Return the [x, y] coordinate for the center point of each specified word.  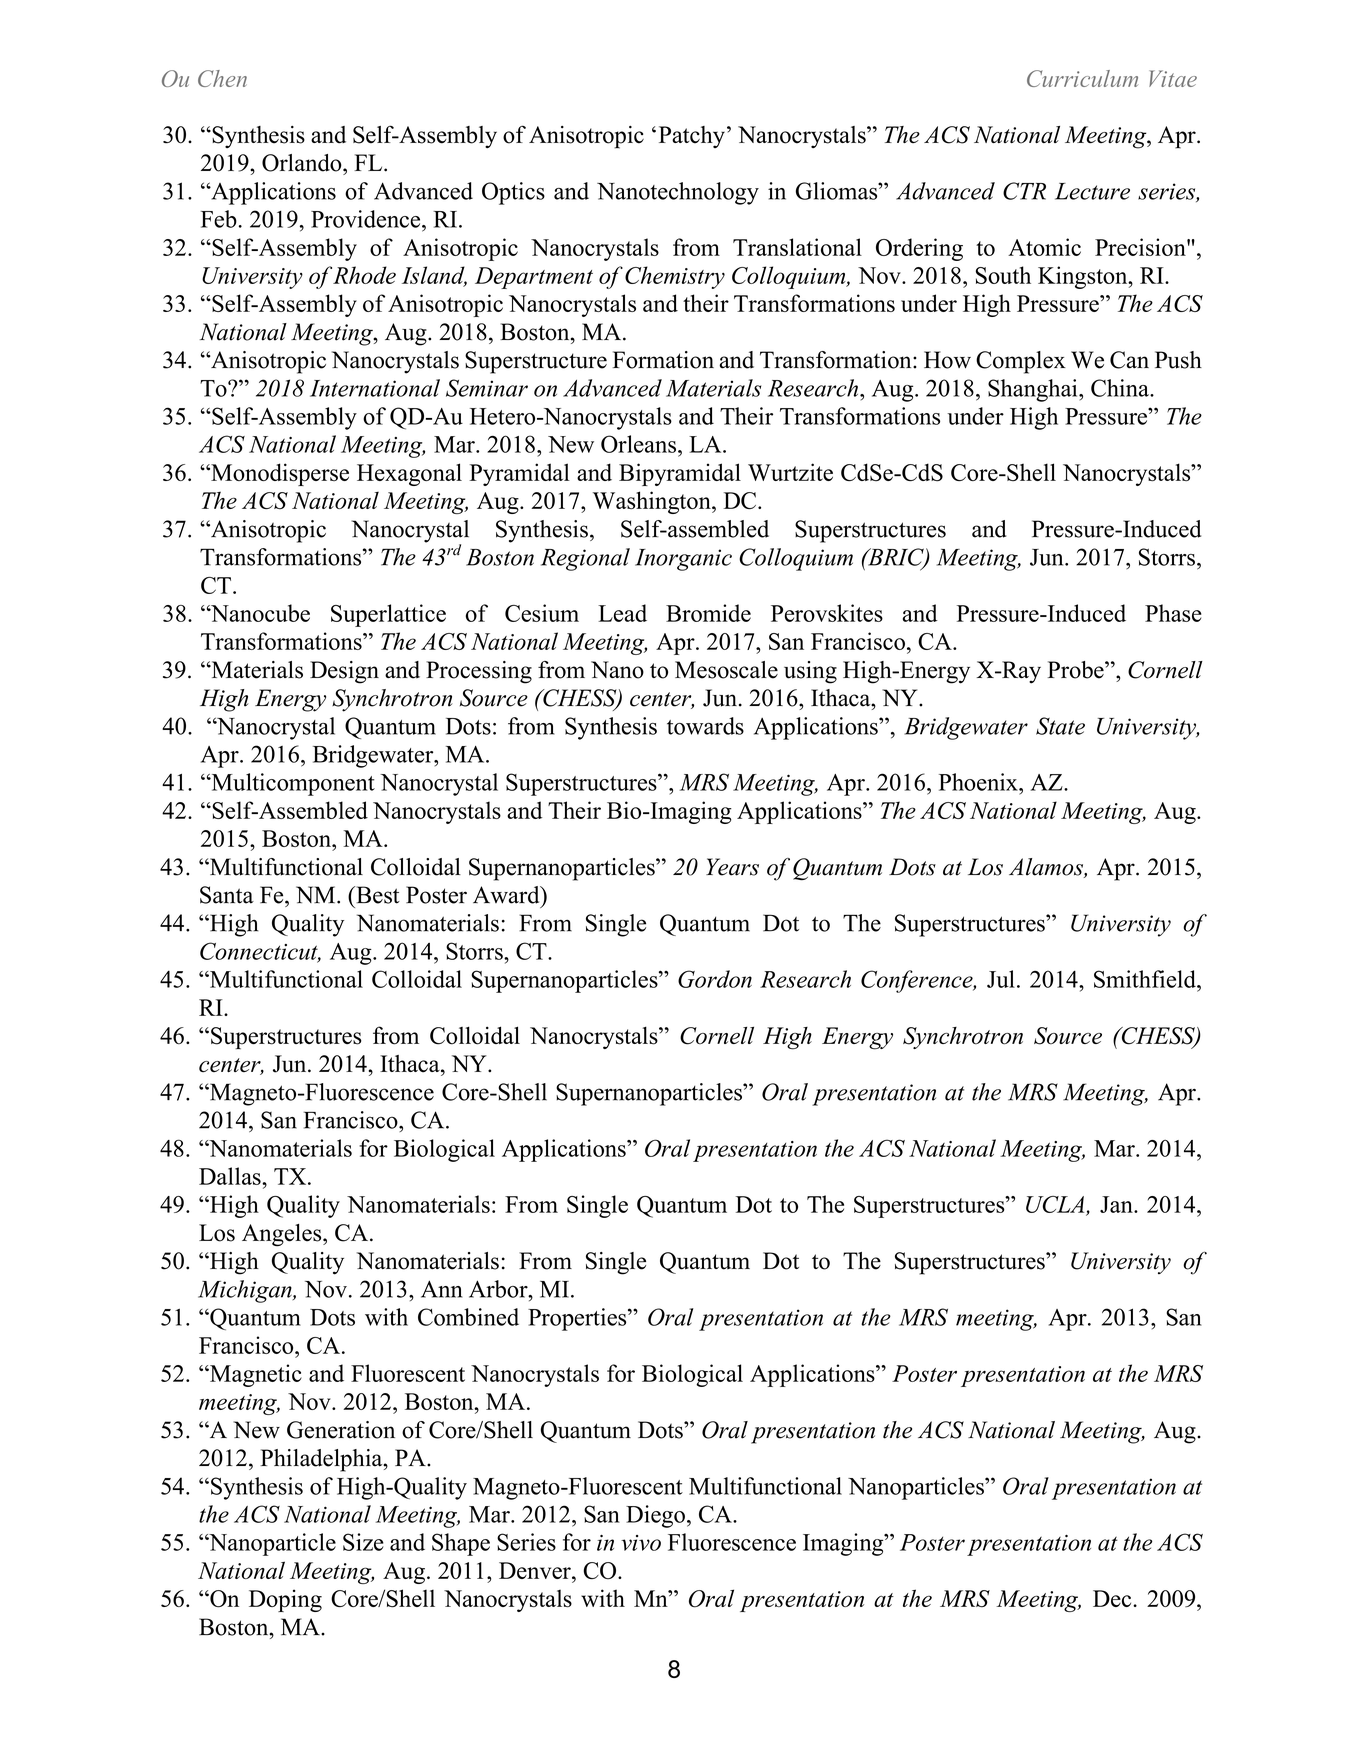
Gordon [715, 979]
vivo [641, 1543]
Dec [1113, 1598]
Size [363, 1542]
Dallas [231, 1176]
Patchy [692, 137]
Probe [1077, 670]
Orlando [303, 163]
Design [344, 672]
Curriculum [1082, 78]
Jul [1001, 979]
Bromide [708, 613]
